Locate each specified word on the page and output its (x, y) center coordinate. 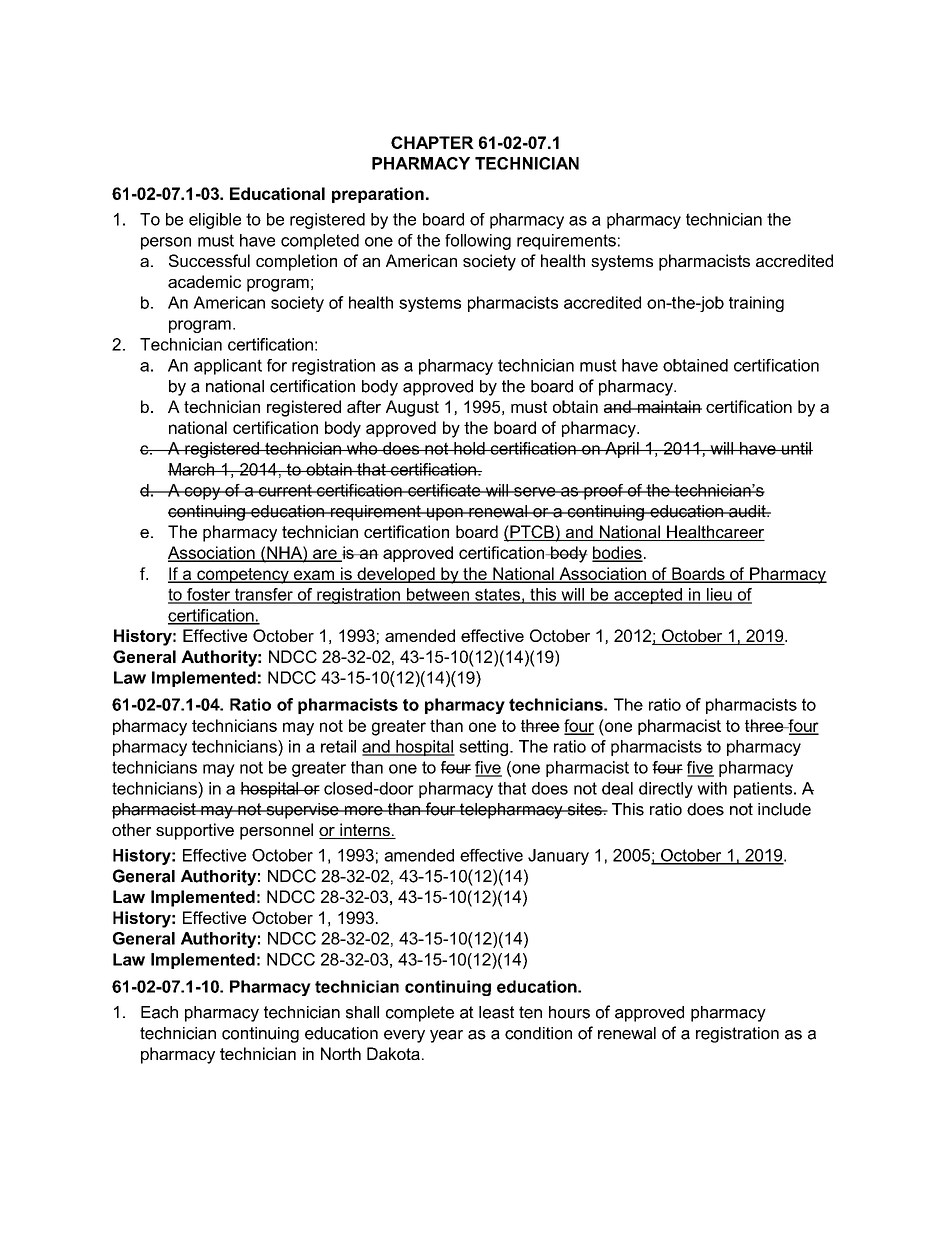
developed (396, 575)
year (446, 1036)
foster (209, 595)
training (756, 304)
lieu (719, 595)
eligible (215, 221)
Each (159, 1012)
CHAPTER (432, 142)
